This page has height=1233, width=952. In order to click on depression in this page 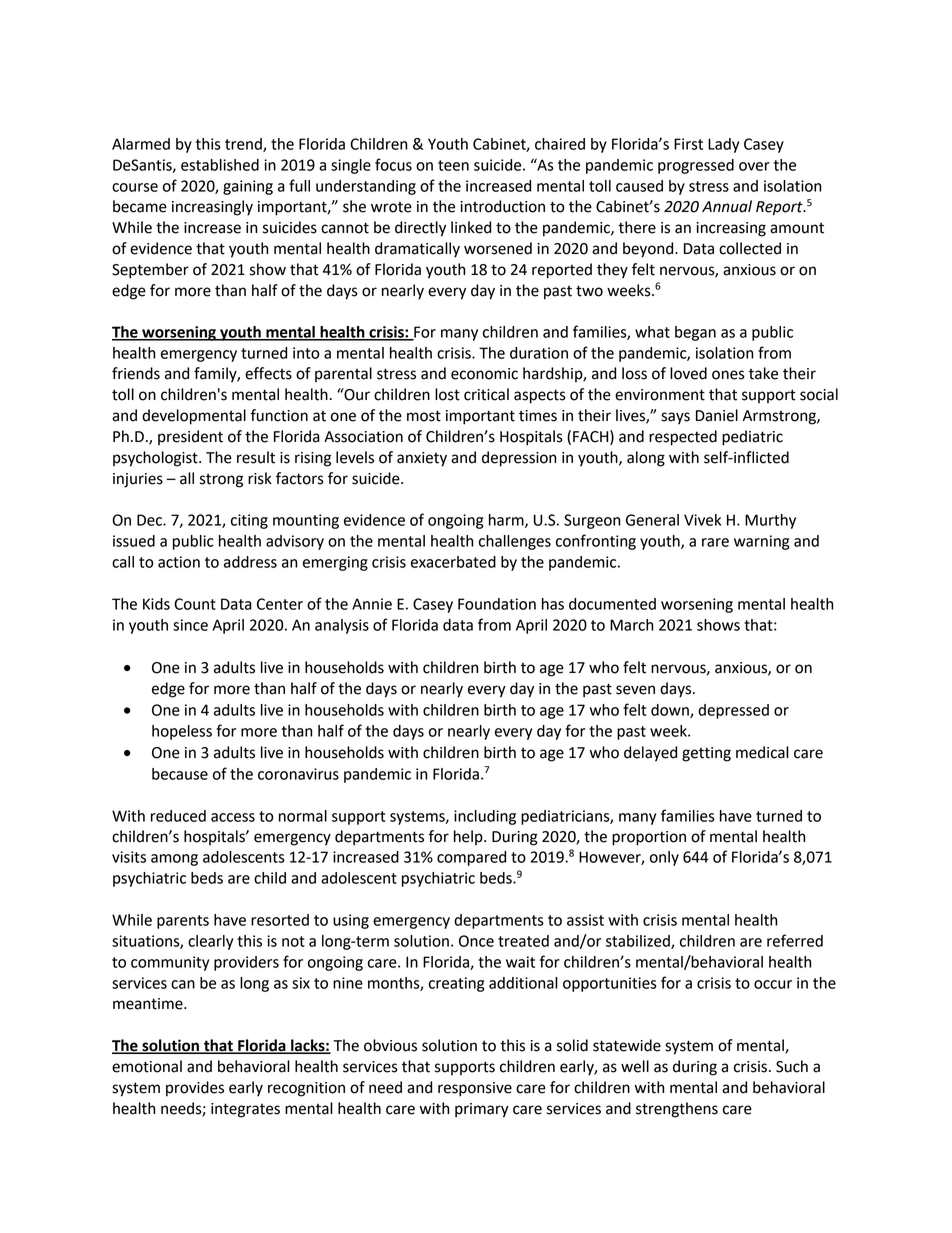, I will do `click(519, 459)`.
